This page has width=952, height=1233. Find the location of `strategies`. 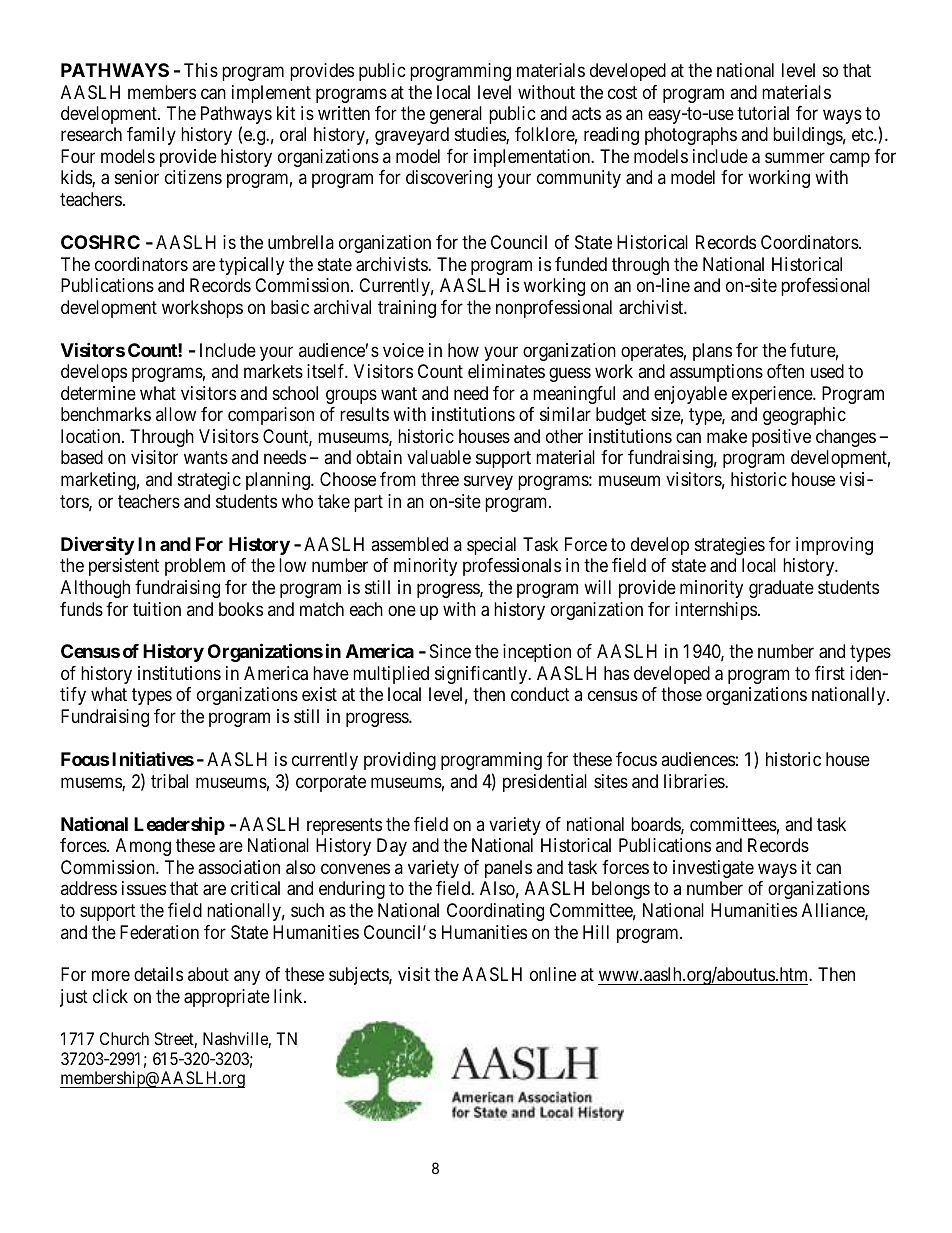

strategies is located at coordinates (730, 546).
